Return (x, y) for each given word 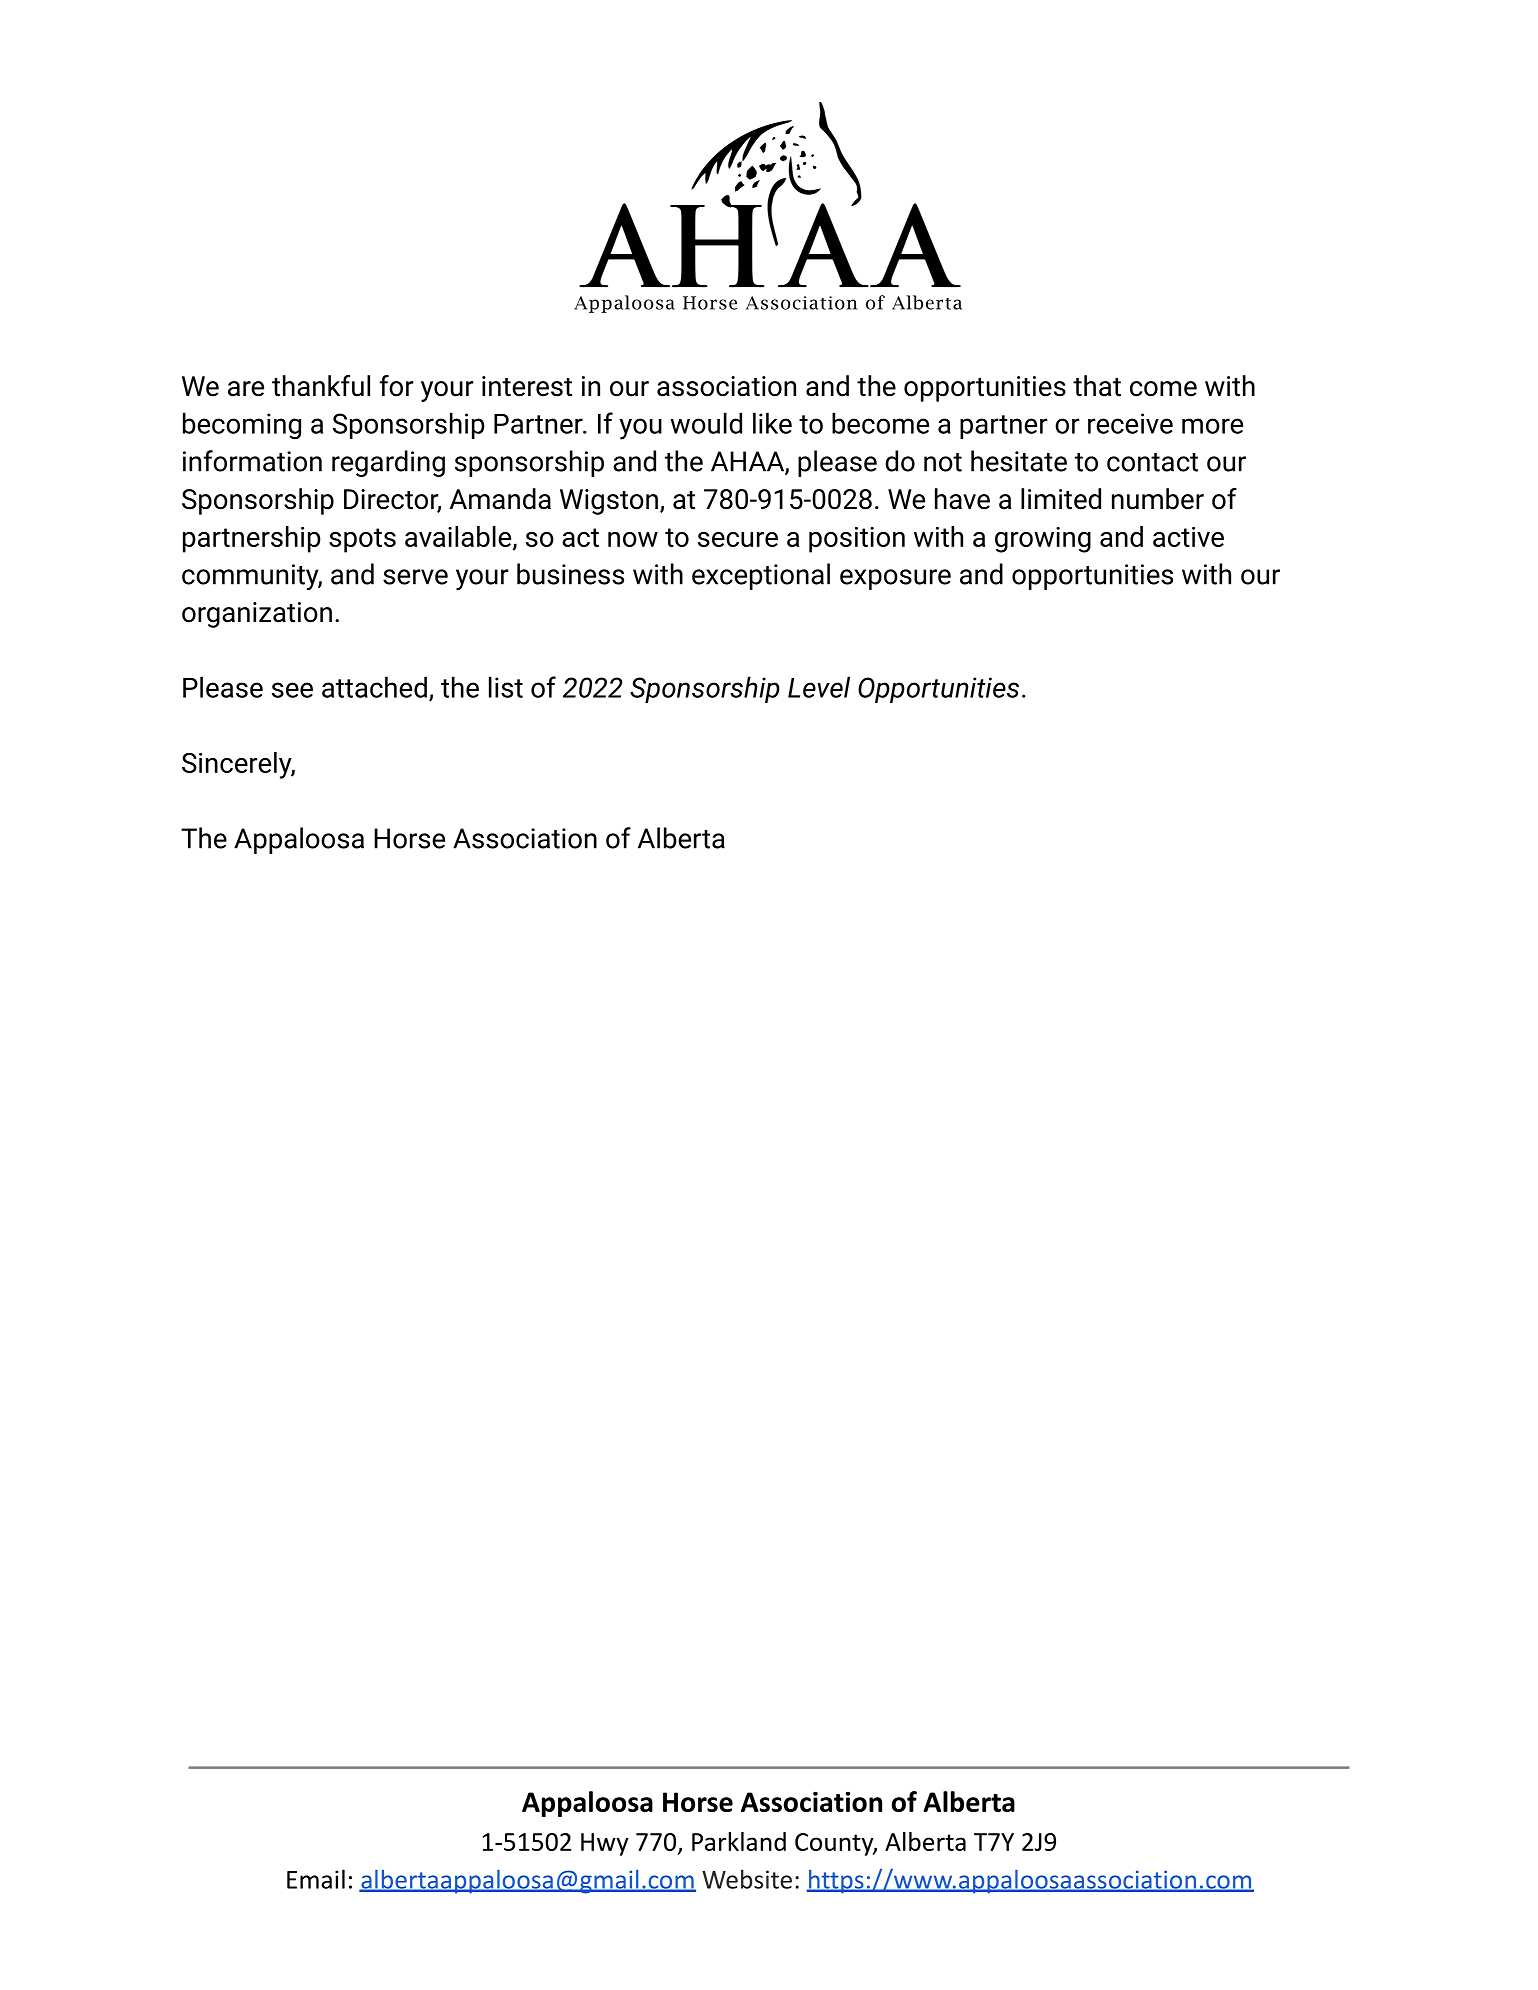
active (1188, 537)
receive (1130, 423)
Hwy (605, 1844)
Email (316, 1879)
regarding (388, 463)
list (506, 687)
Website (747, 1879)
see (292, 690)
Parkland (739, 1841)
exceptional (761, 576)
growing (1043, 540)
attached (374, 687)
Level (819, 687)
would (706, 423)
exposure (895, 579)
